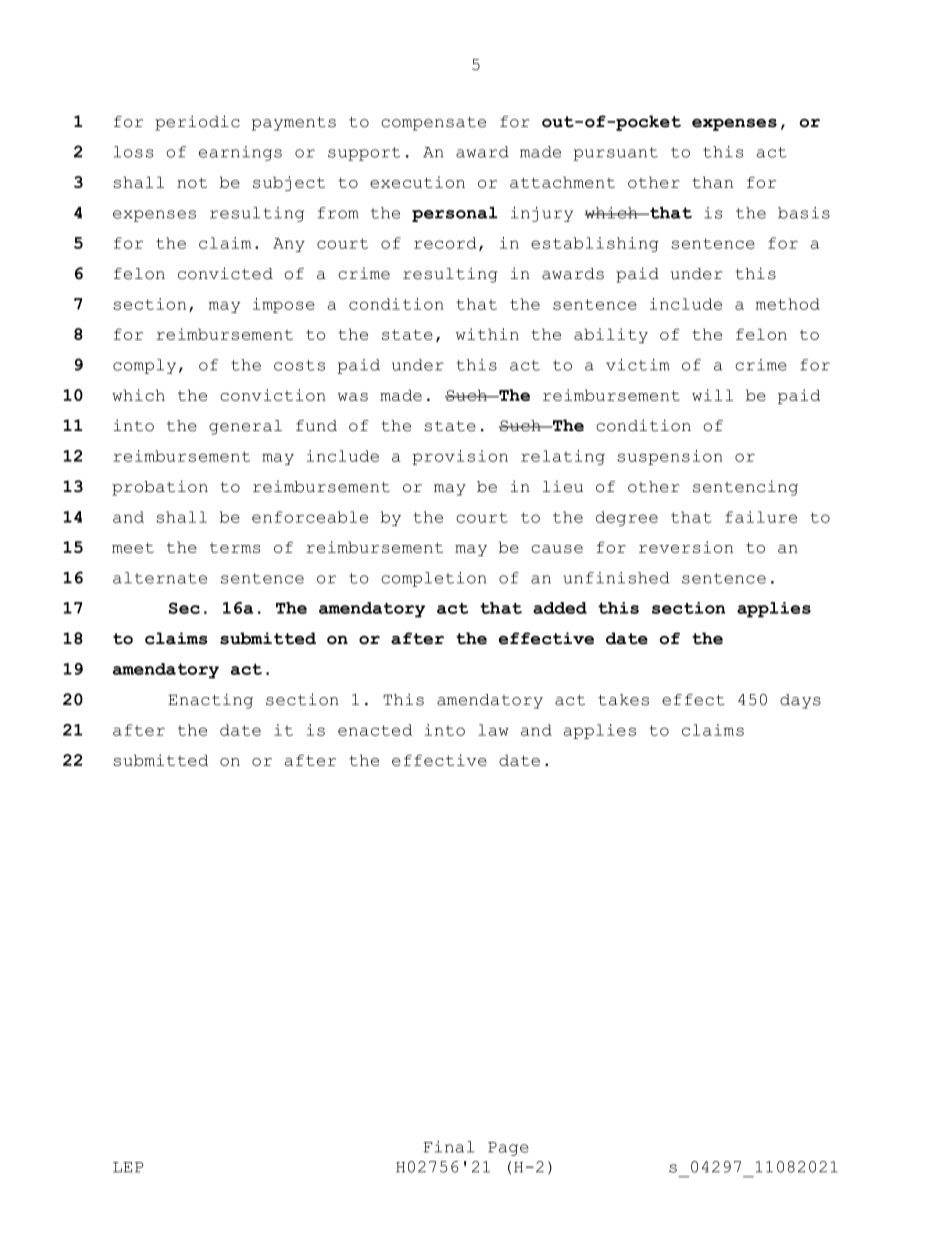  I want to click on Enacting, so click(210, 701).
